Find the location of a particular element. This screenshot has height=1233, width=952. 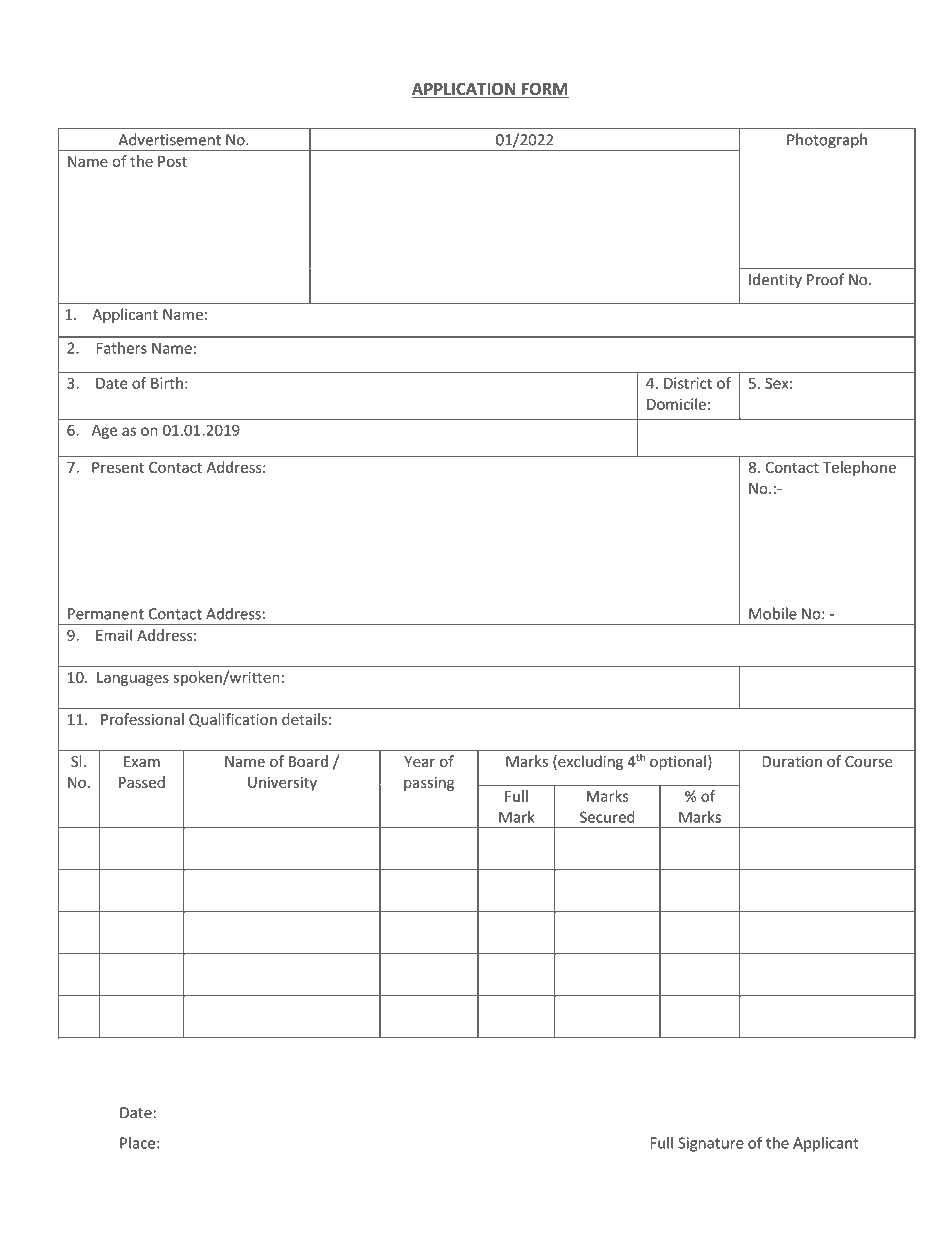

Advertisement is located at coordinates (170, 139).
